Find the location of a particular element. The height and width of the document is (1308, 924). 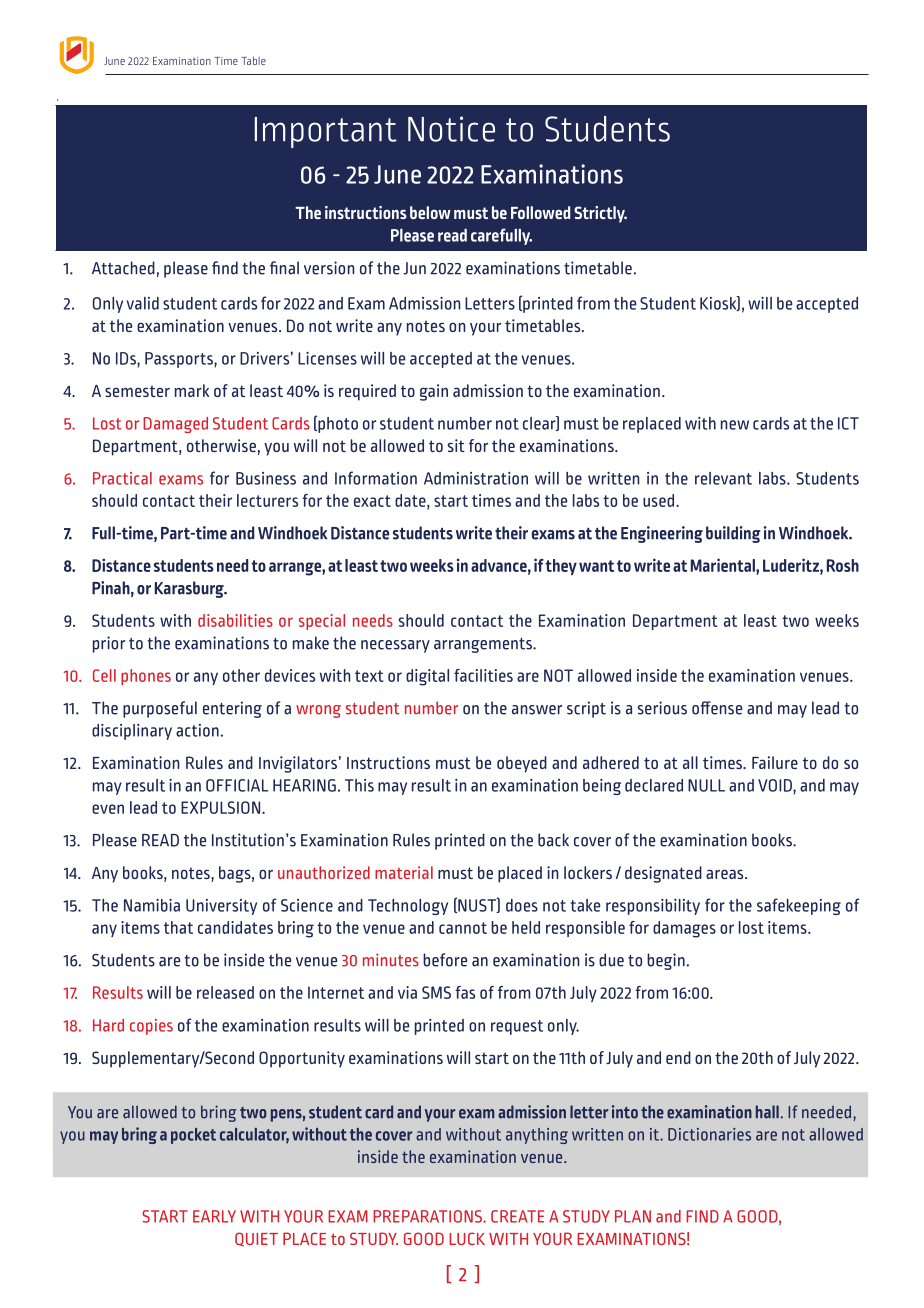

facilities is located at coordinates (483, 675).
